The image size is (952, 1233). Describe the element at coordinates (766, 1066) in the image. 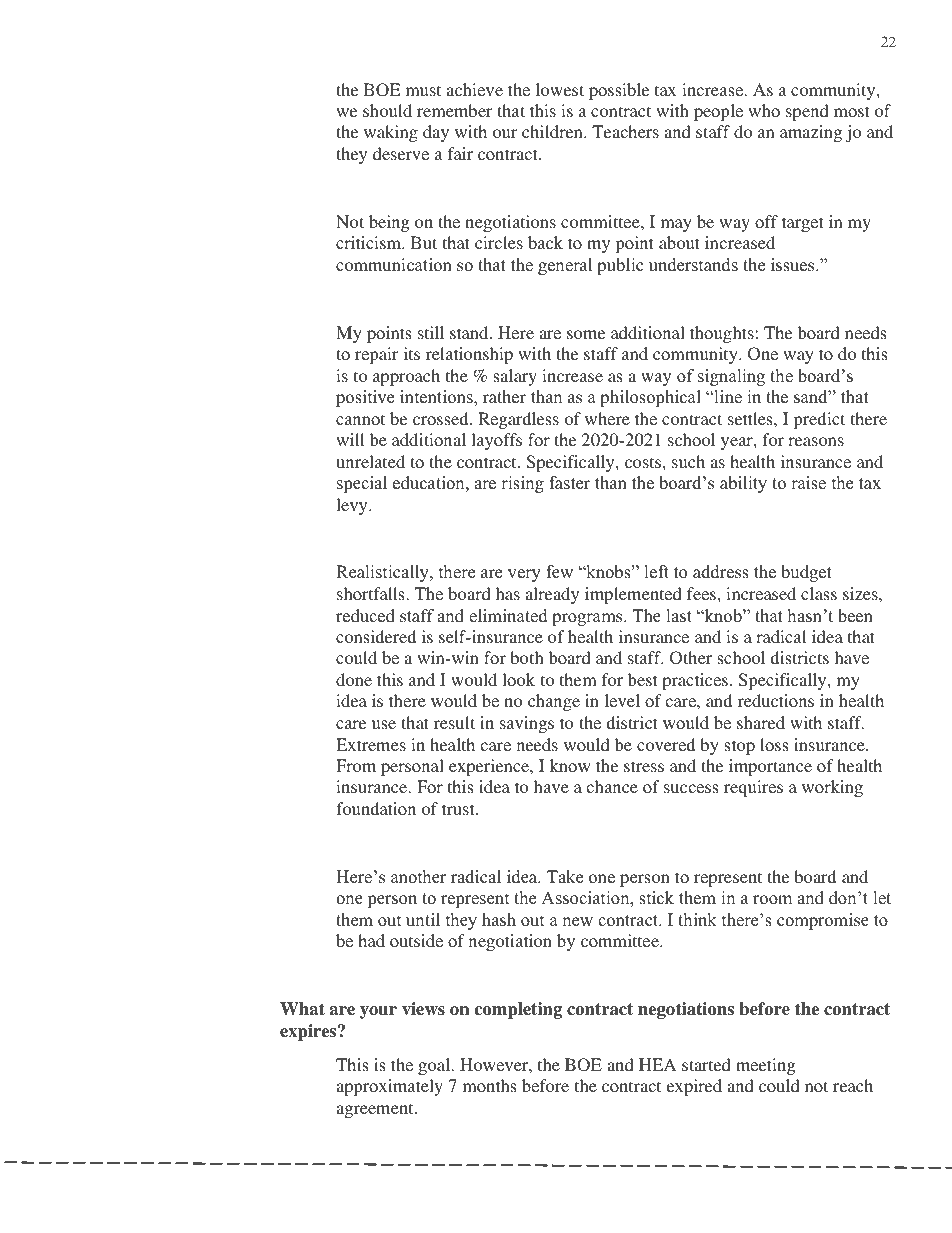

I see `meeting` at that location.
